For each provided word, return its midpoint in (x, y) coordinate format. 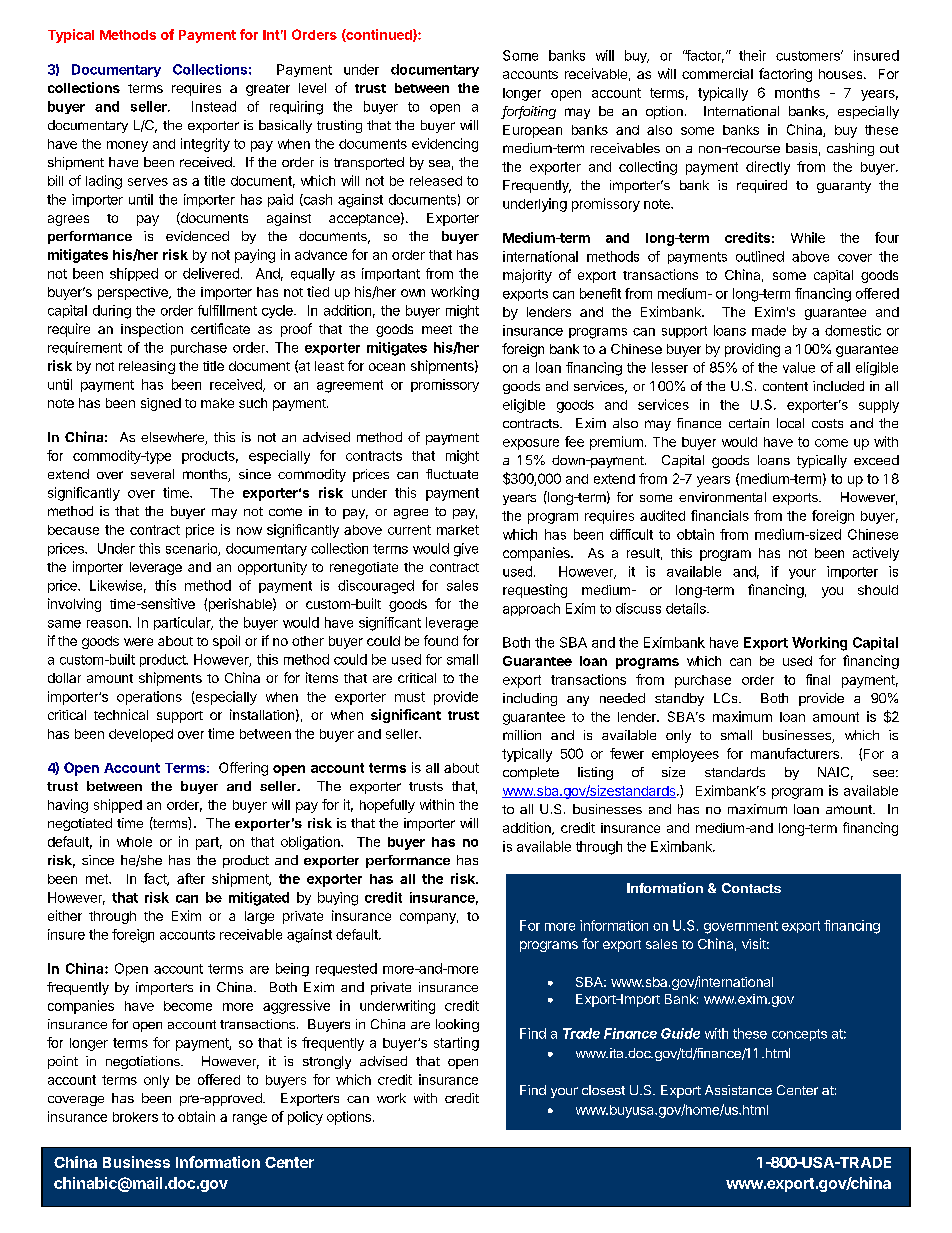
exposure (531, 444)
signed (161, 404)
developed (141, 735)
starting (456, 1044)
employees (685, 755)
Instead (214, 106)
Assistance (738, 1090)
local (790, 423)
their (752, 55)
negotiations (144, 1062)
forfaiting (528, 112)
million (522, 735)
